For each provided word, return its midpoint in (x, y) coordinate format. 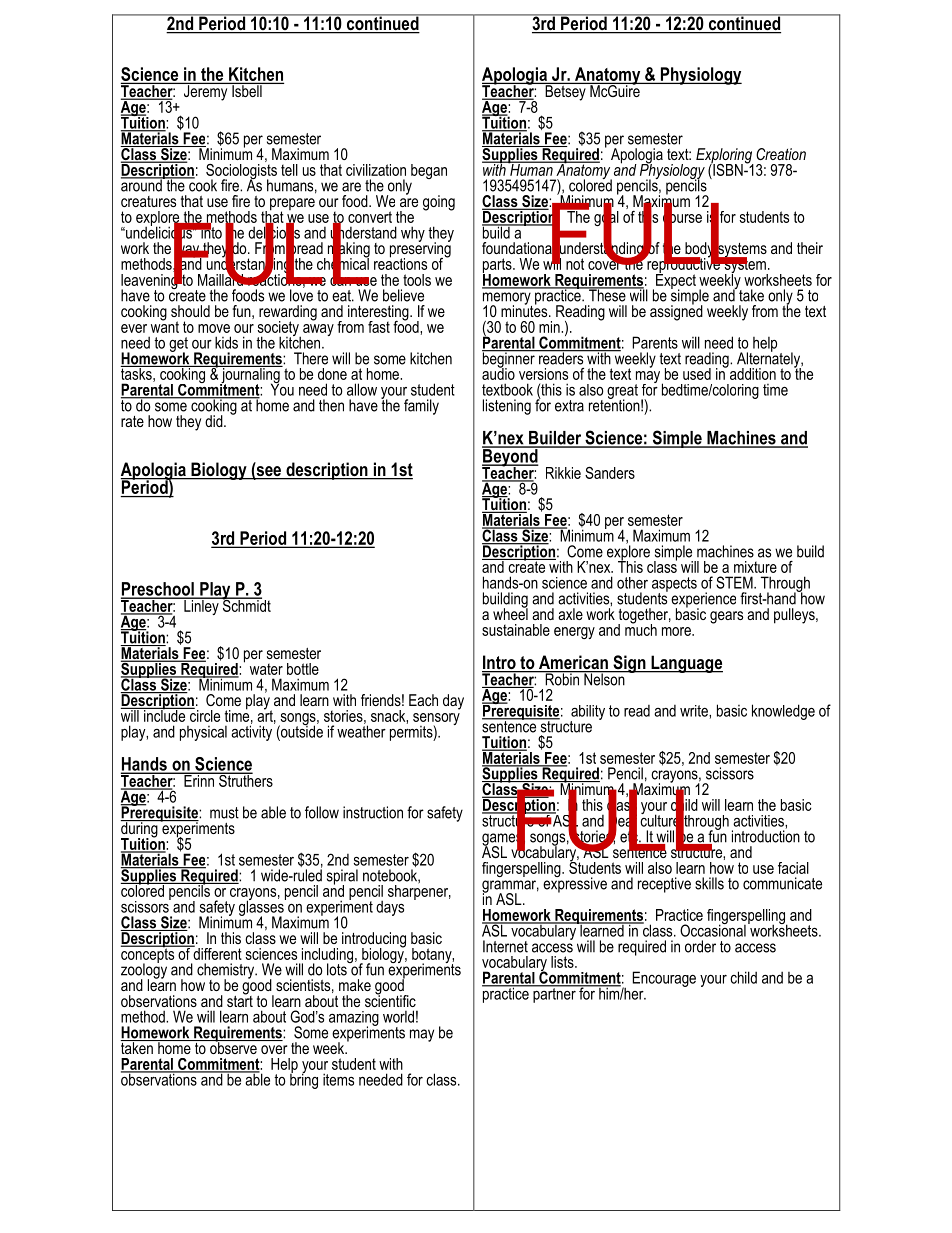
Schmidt (245, 604)
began (429, 171)
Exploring (725, 157)
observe (233, 1047)
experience (703, 601)
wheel (510, 613)
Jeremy (205, 92)
